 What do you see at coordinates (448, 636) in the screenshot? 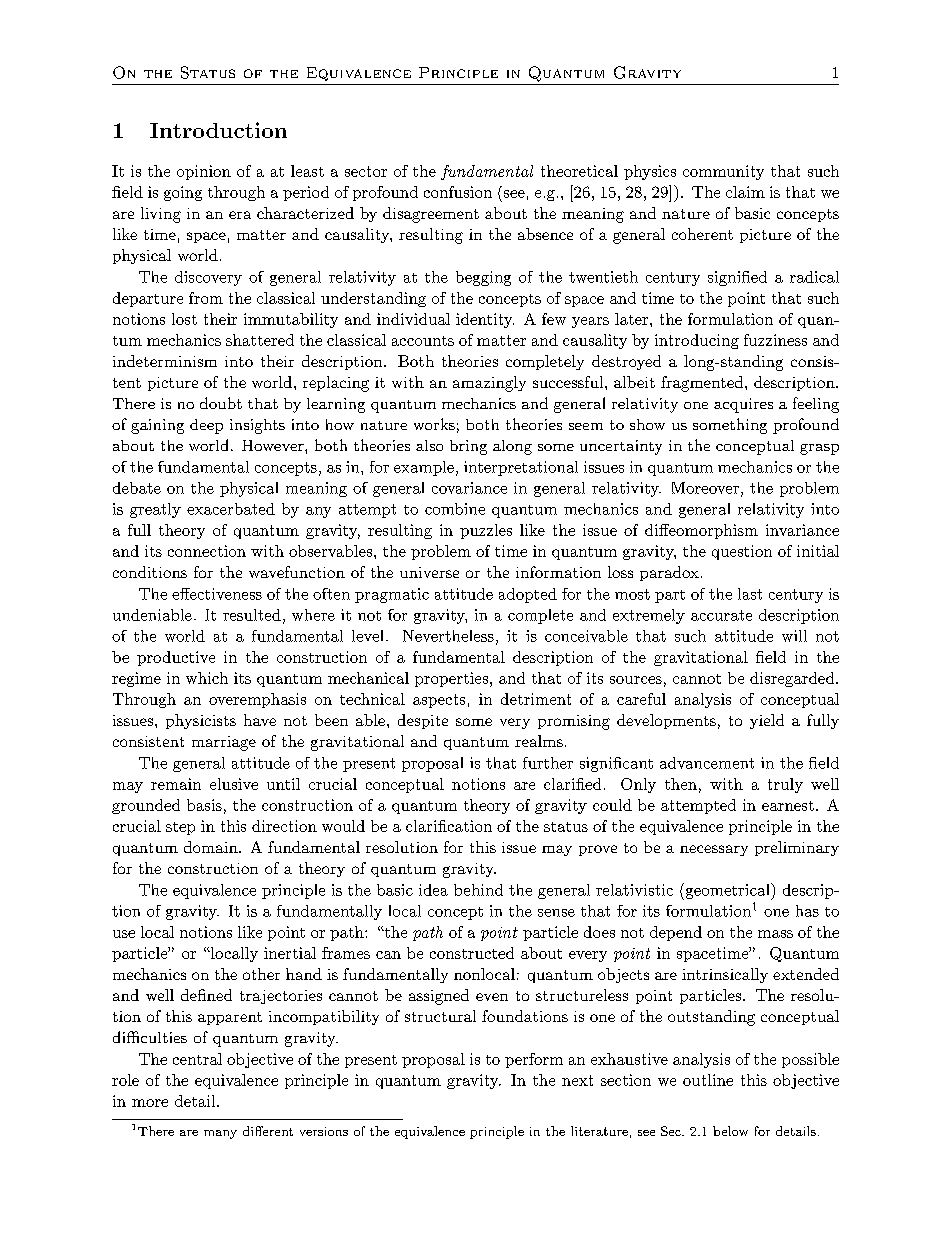
I see `Nevertheless` at bounding box center [448, 636].
